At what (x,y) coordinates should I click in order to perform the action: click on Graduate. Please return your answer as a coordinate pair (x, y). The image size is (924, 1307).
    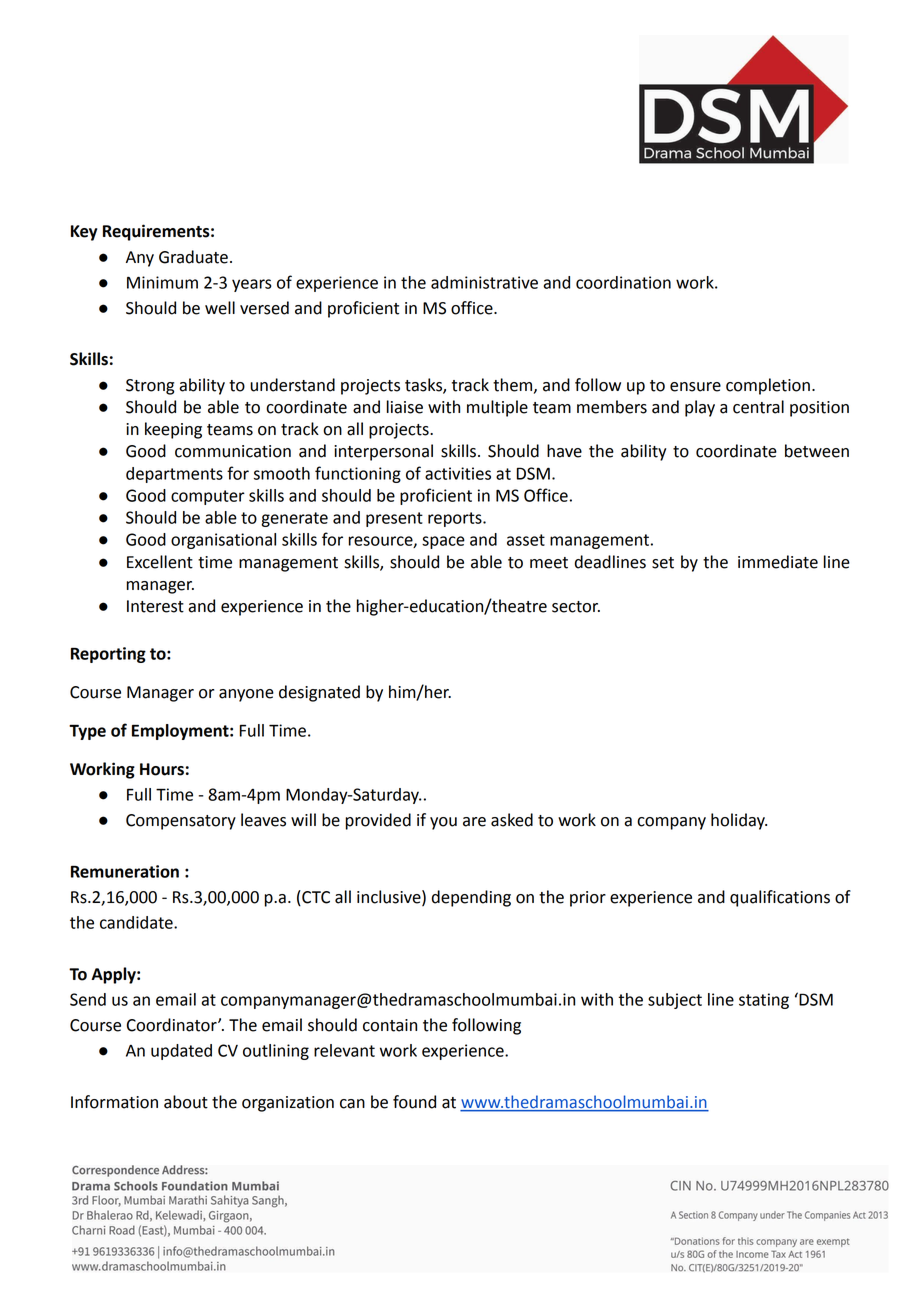
    Looking at the image, I should click on (193, 257).
